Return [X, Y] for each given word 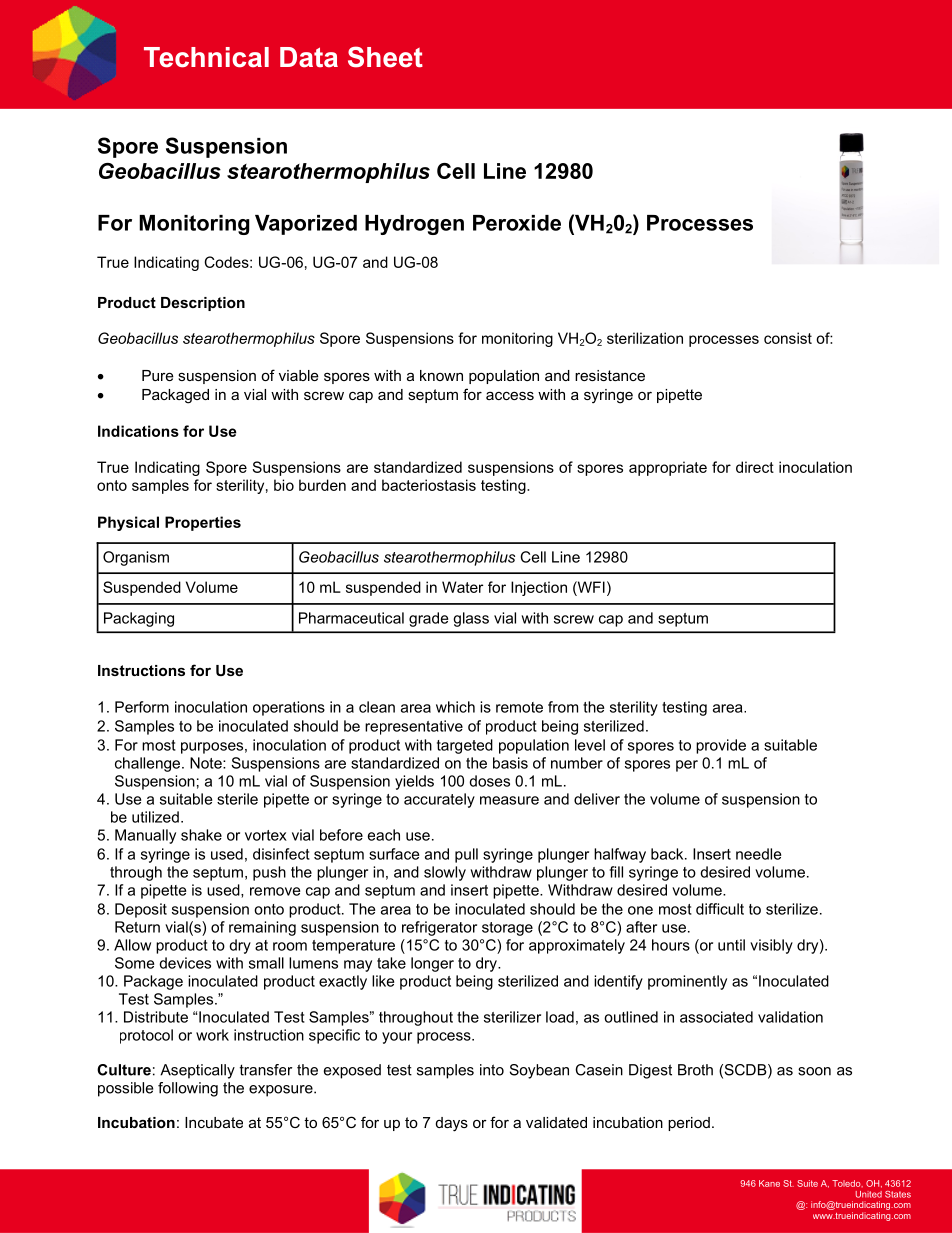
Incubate [214, 1122]
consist [788, 338]
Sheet [385, 57]
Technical [206, 57]
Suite [807, 1183]
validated [556, 1122]
